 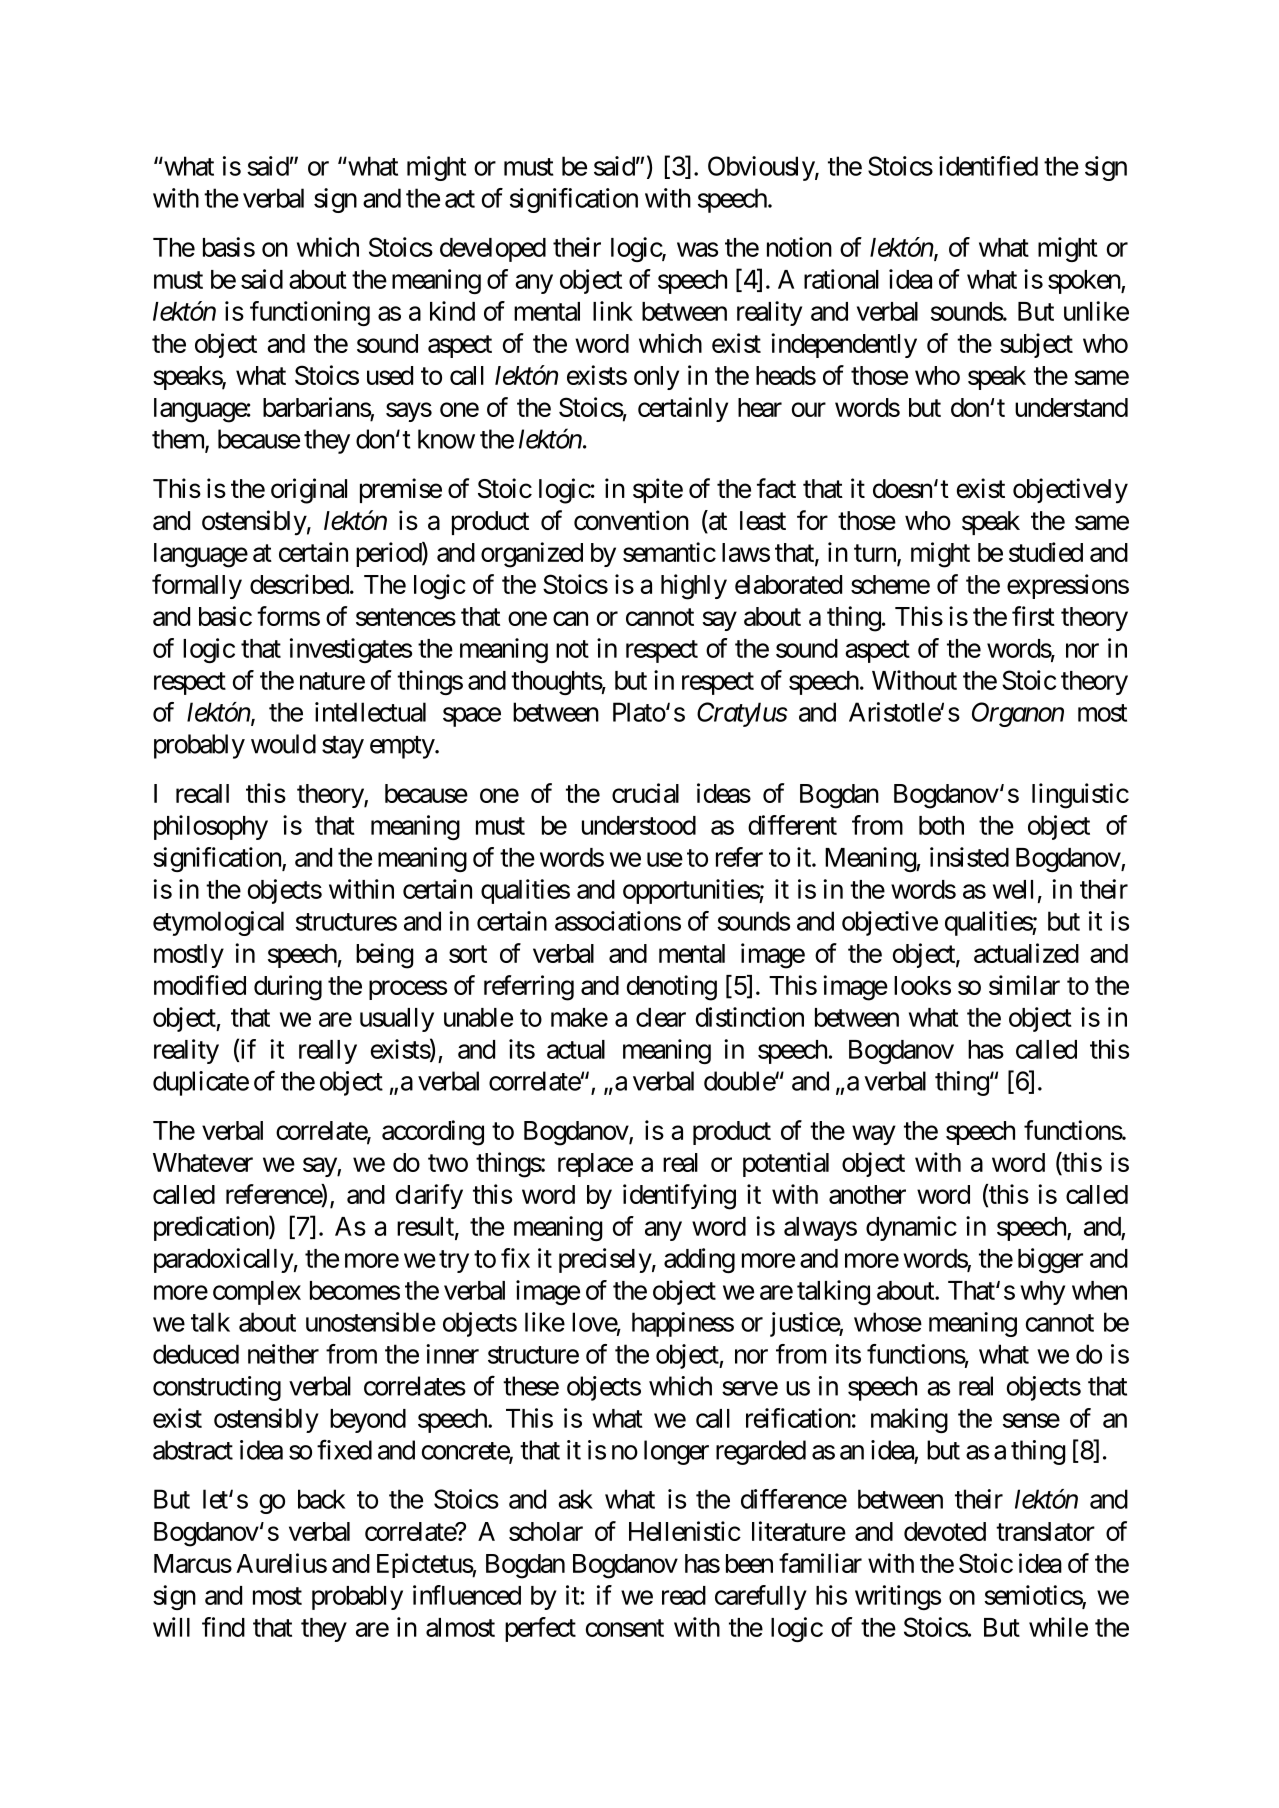 What do you see at coordinates (613, 311) in the screenshot?
I see `link` at bounding box center [613, 311].
